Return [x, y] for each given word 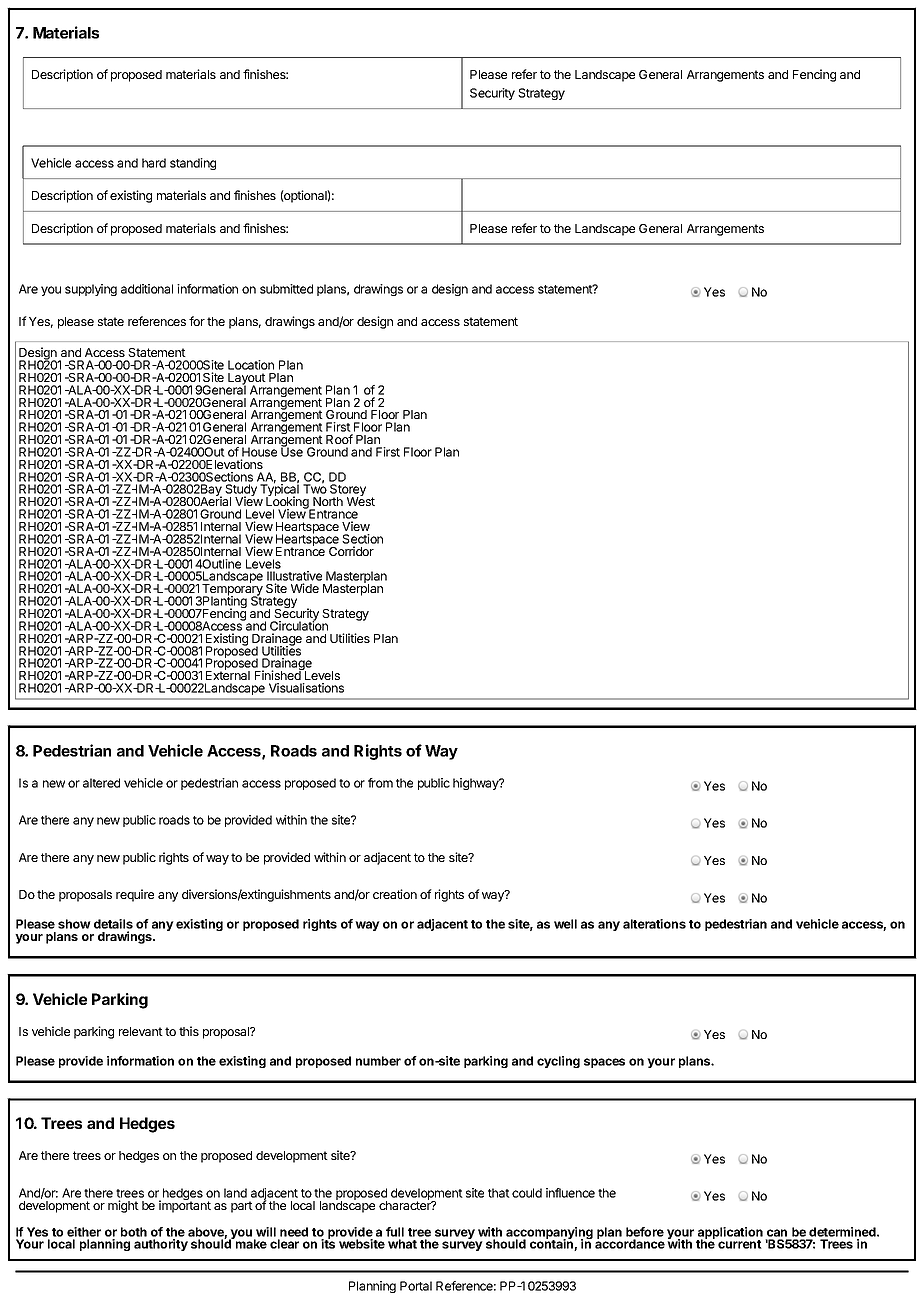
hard [154, 163]
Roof [339, 439]
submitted [286, 289]
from [380, 783]
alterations [654, 924]
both [134, 1232]
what [402, 1244]
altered [101, 783]
